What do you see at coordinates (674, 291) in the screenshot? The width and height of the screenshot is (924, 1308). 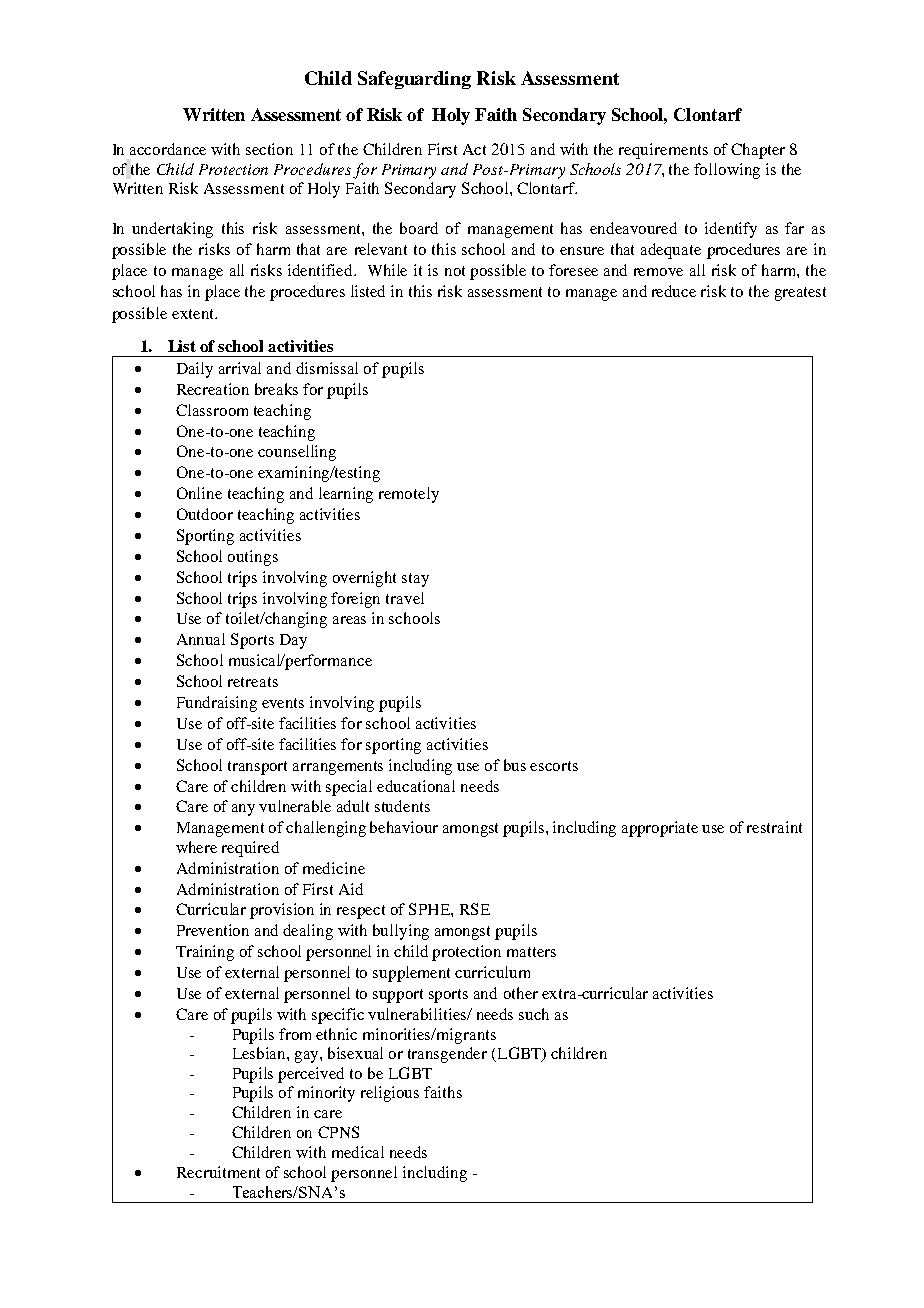 I see `reduce` at bounding box center [674, 291].
